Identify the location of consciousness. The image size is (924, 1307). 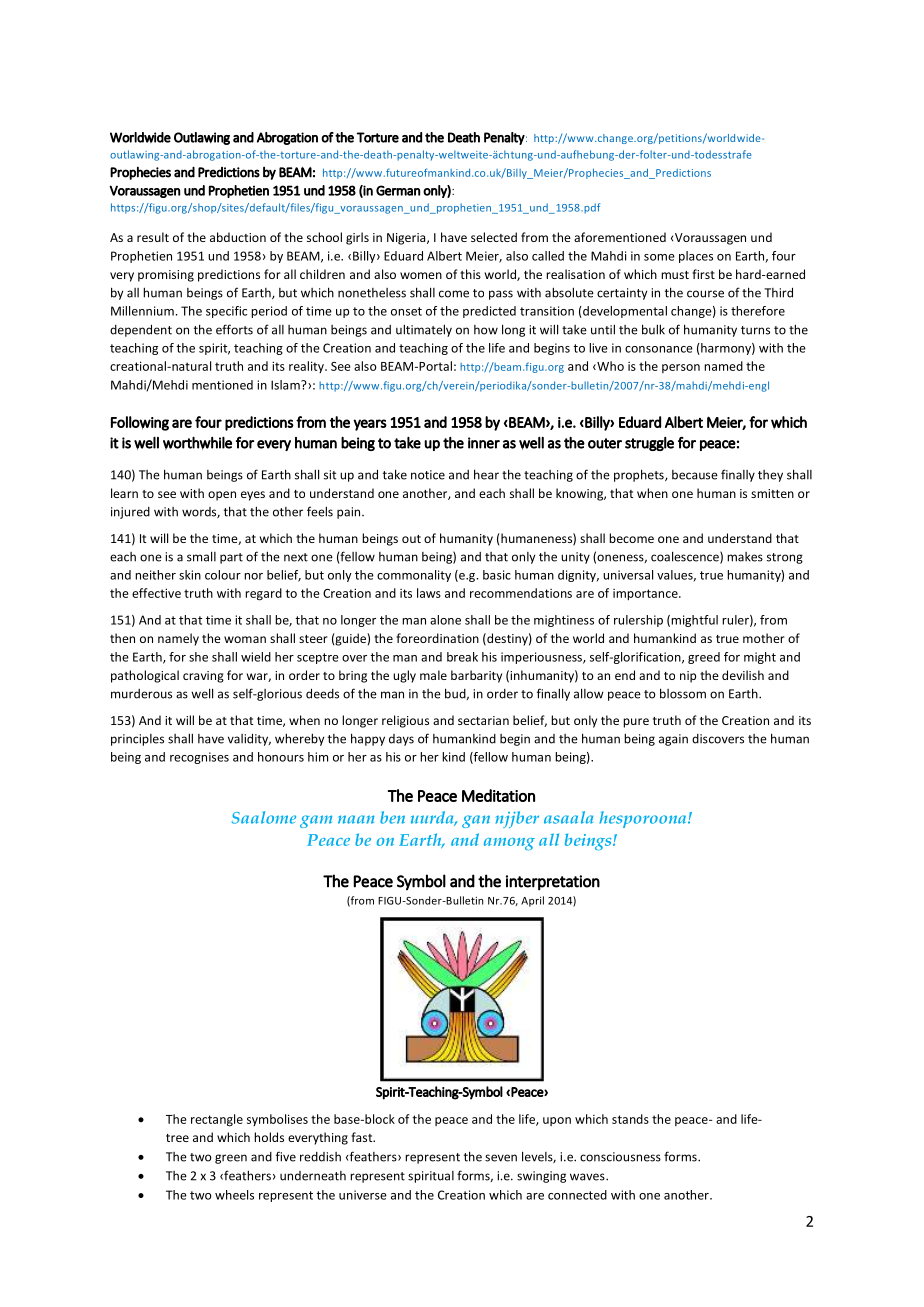
(620, 1157).
